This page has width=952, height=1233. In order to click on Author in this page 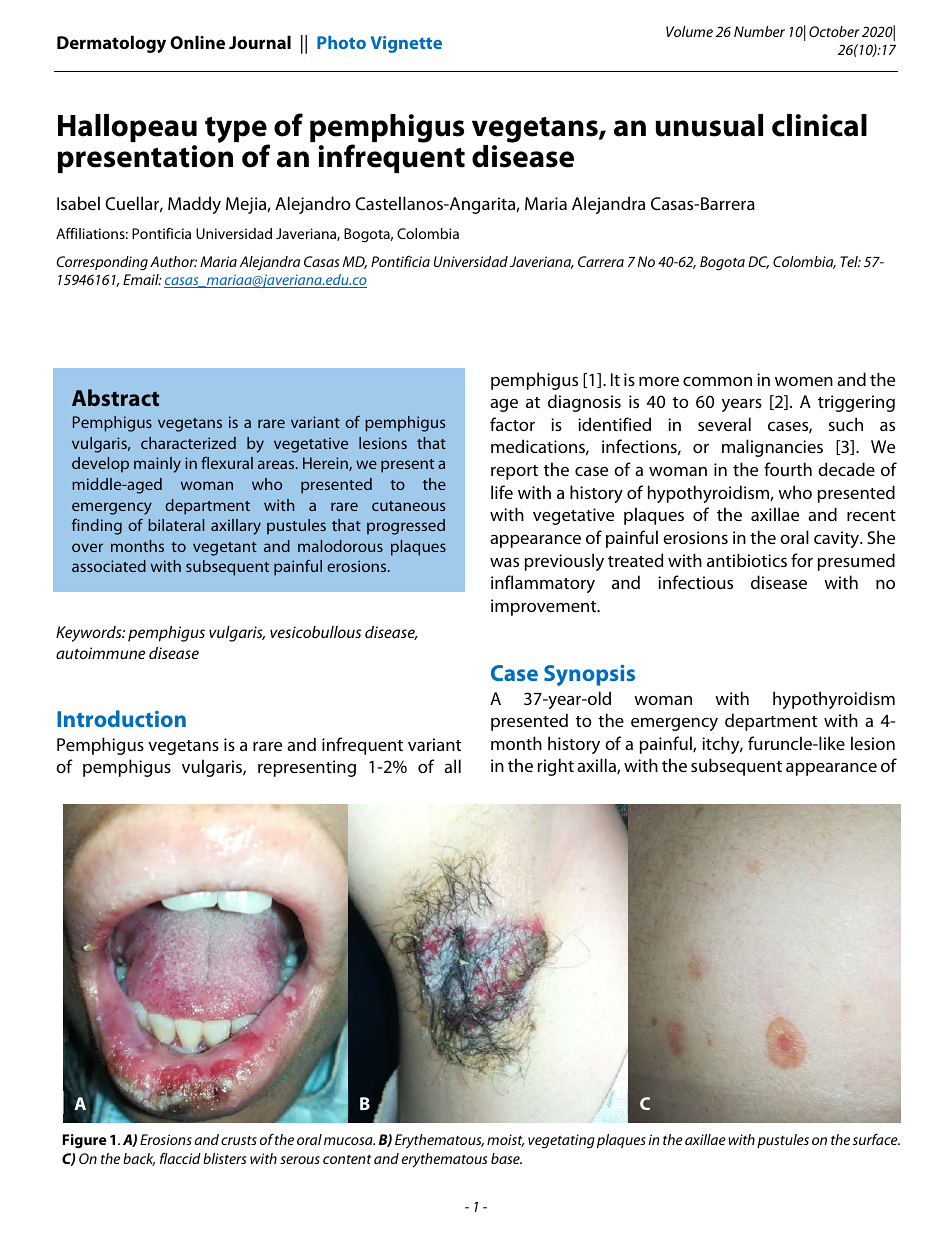, I will do `click(173, 261)`.
